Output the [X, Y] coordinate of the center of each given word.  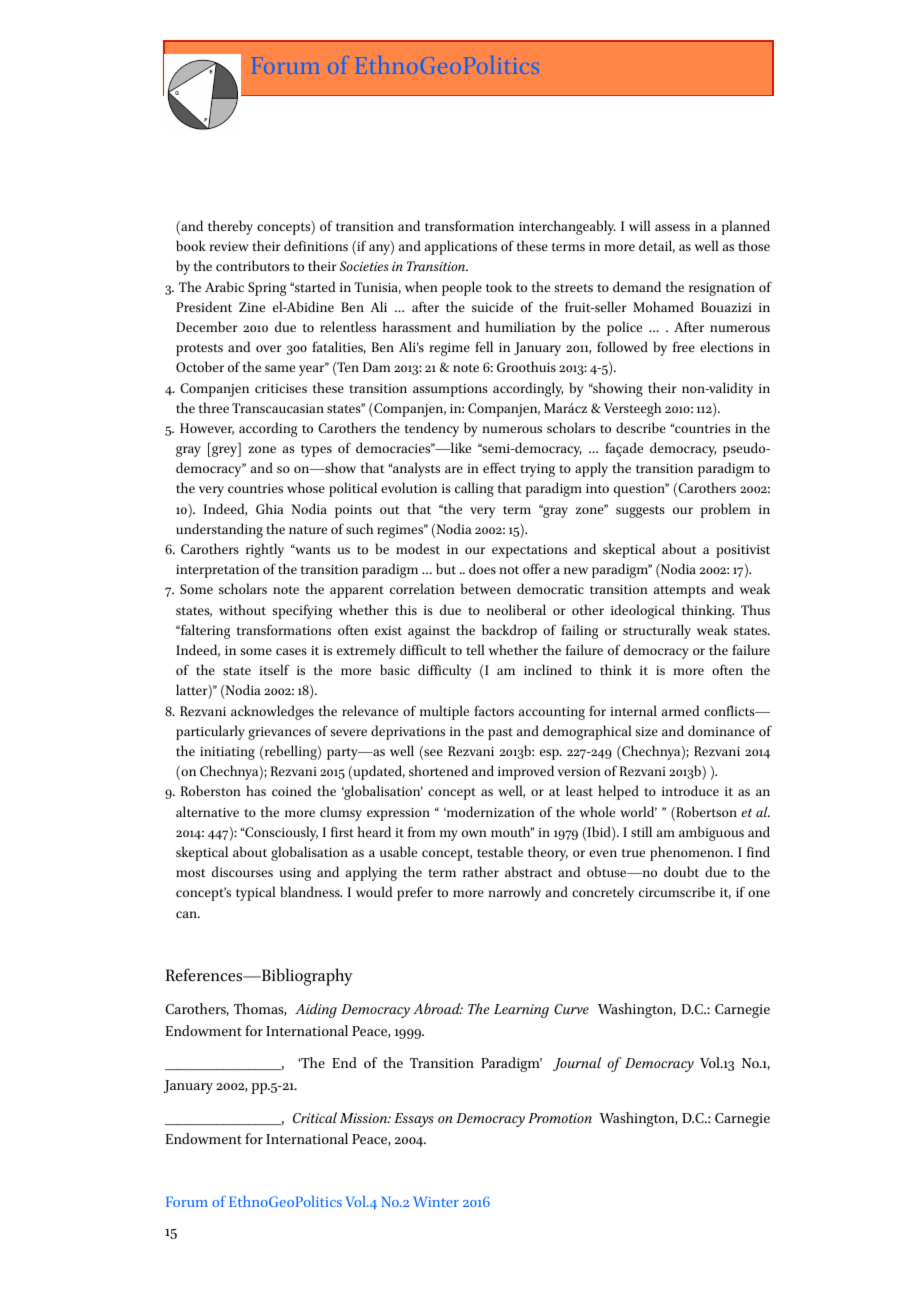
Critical [315, 1117]
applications [461, 247]
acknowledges [272, 712]
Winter [436, 1201]
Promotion [560, 1118]
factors [494, 710]
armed [680, 710]
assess [672, 227]
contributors [253, 265]
